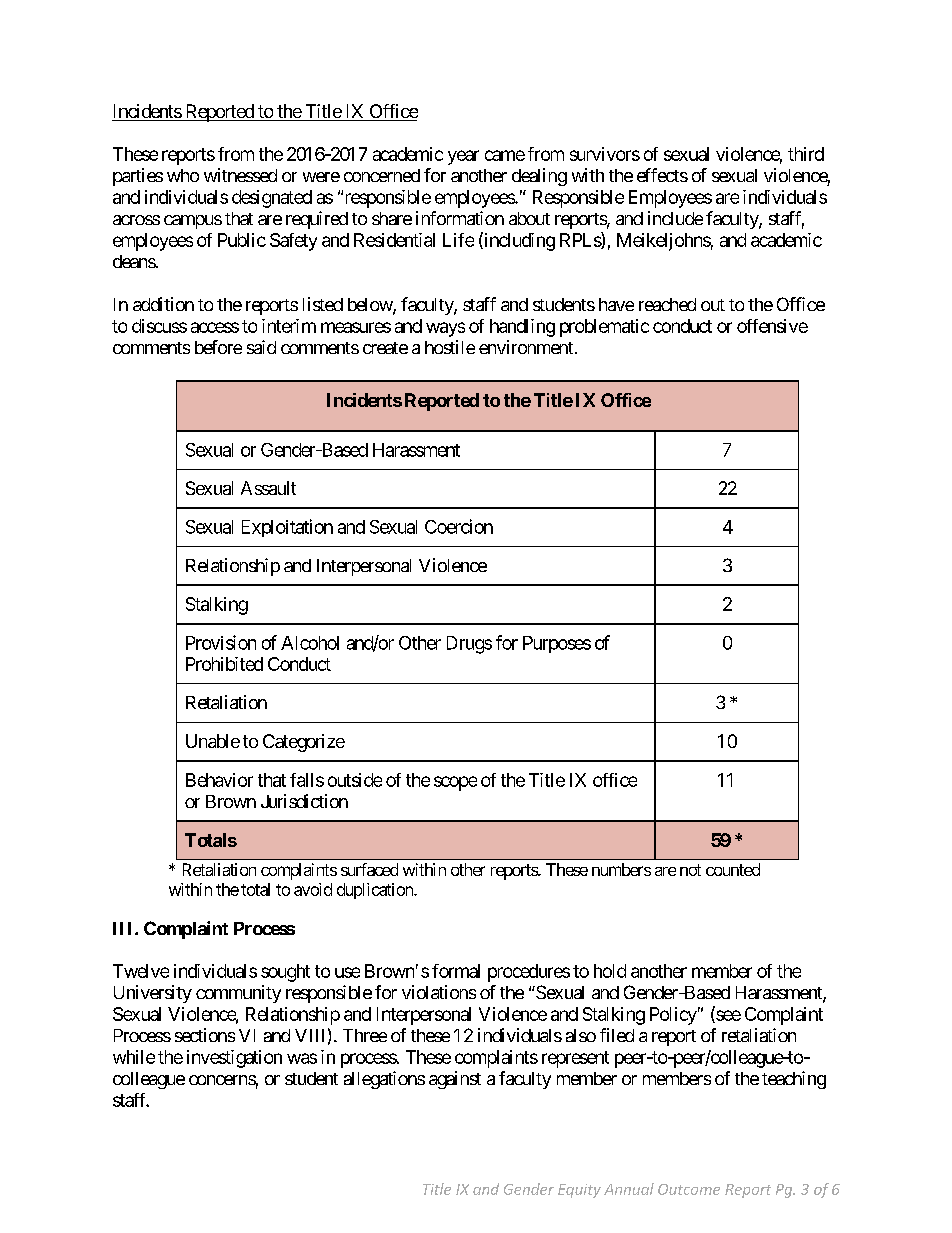 This screenshot has width=952, height=1233. Describe the element at coordinates (455, 1080) in the screenshot. I see `against` at that location.
